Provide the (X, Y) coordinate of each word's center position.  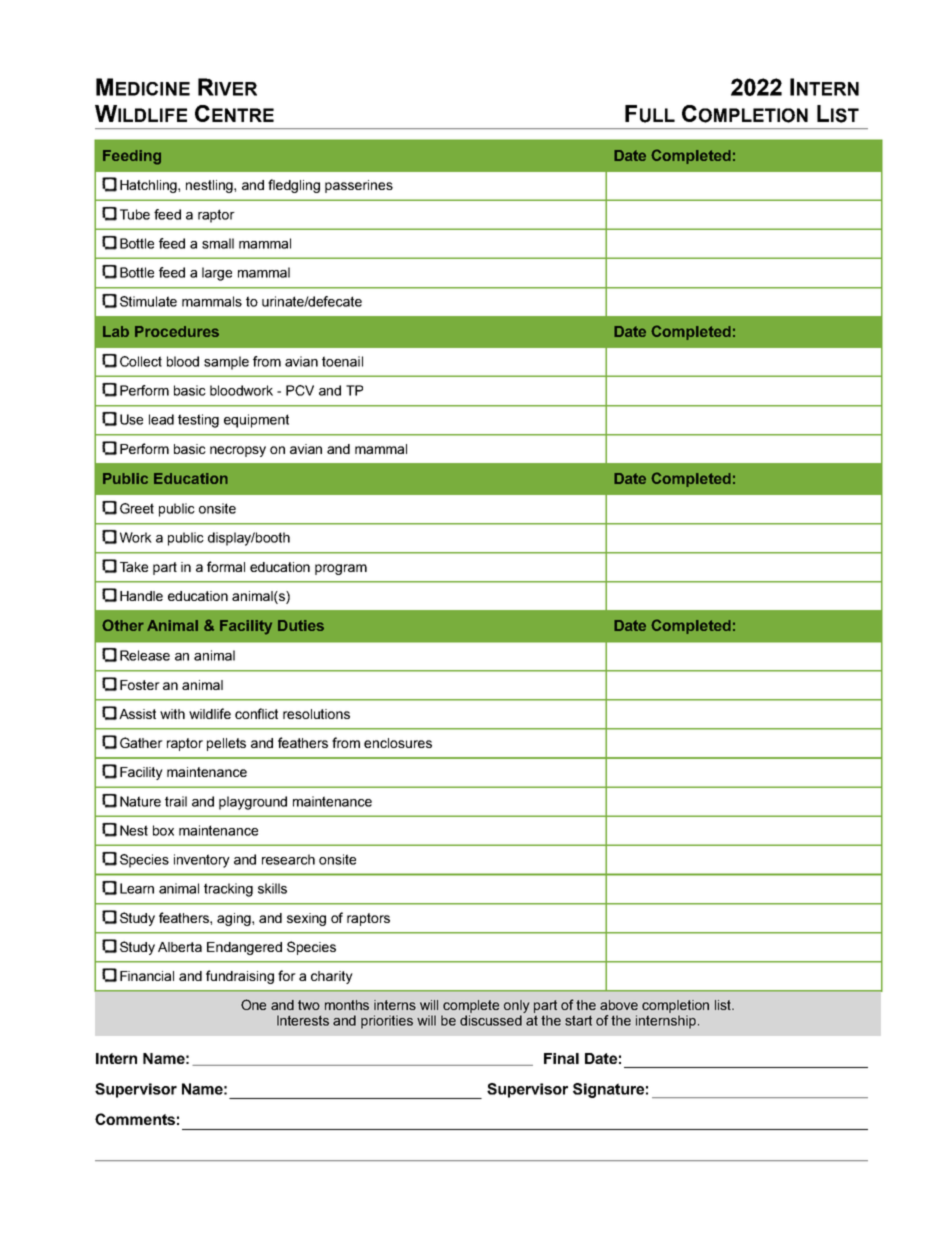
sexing (306, 919)
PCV (300, 390)
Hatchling (149, 186)
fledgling (294, 186)
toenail (342, 361)
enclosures (398, 743)
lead (161, 419)
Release (145, 655)
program (341, 569)
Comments (135, 1119)
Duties (301, 625)
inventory (202, 861)
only (517, 1008)
